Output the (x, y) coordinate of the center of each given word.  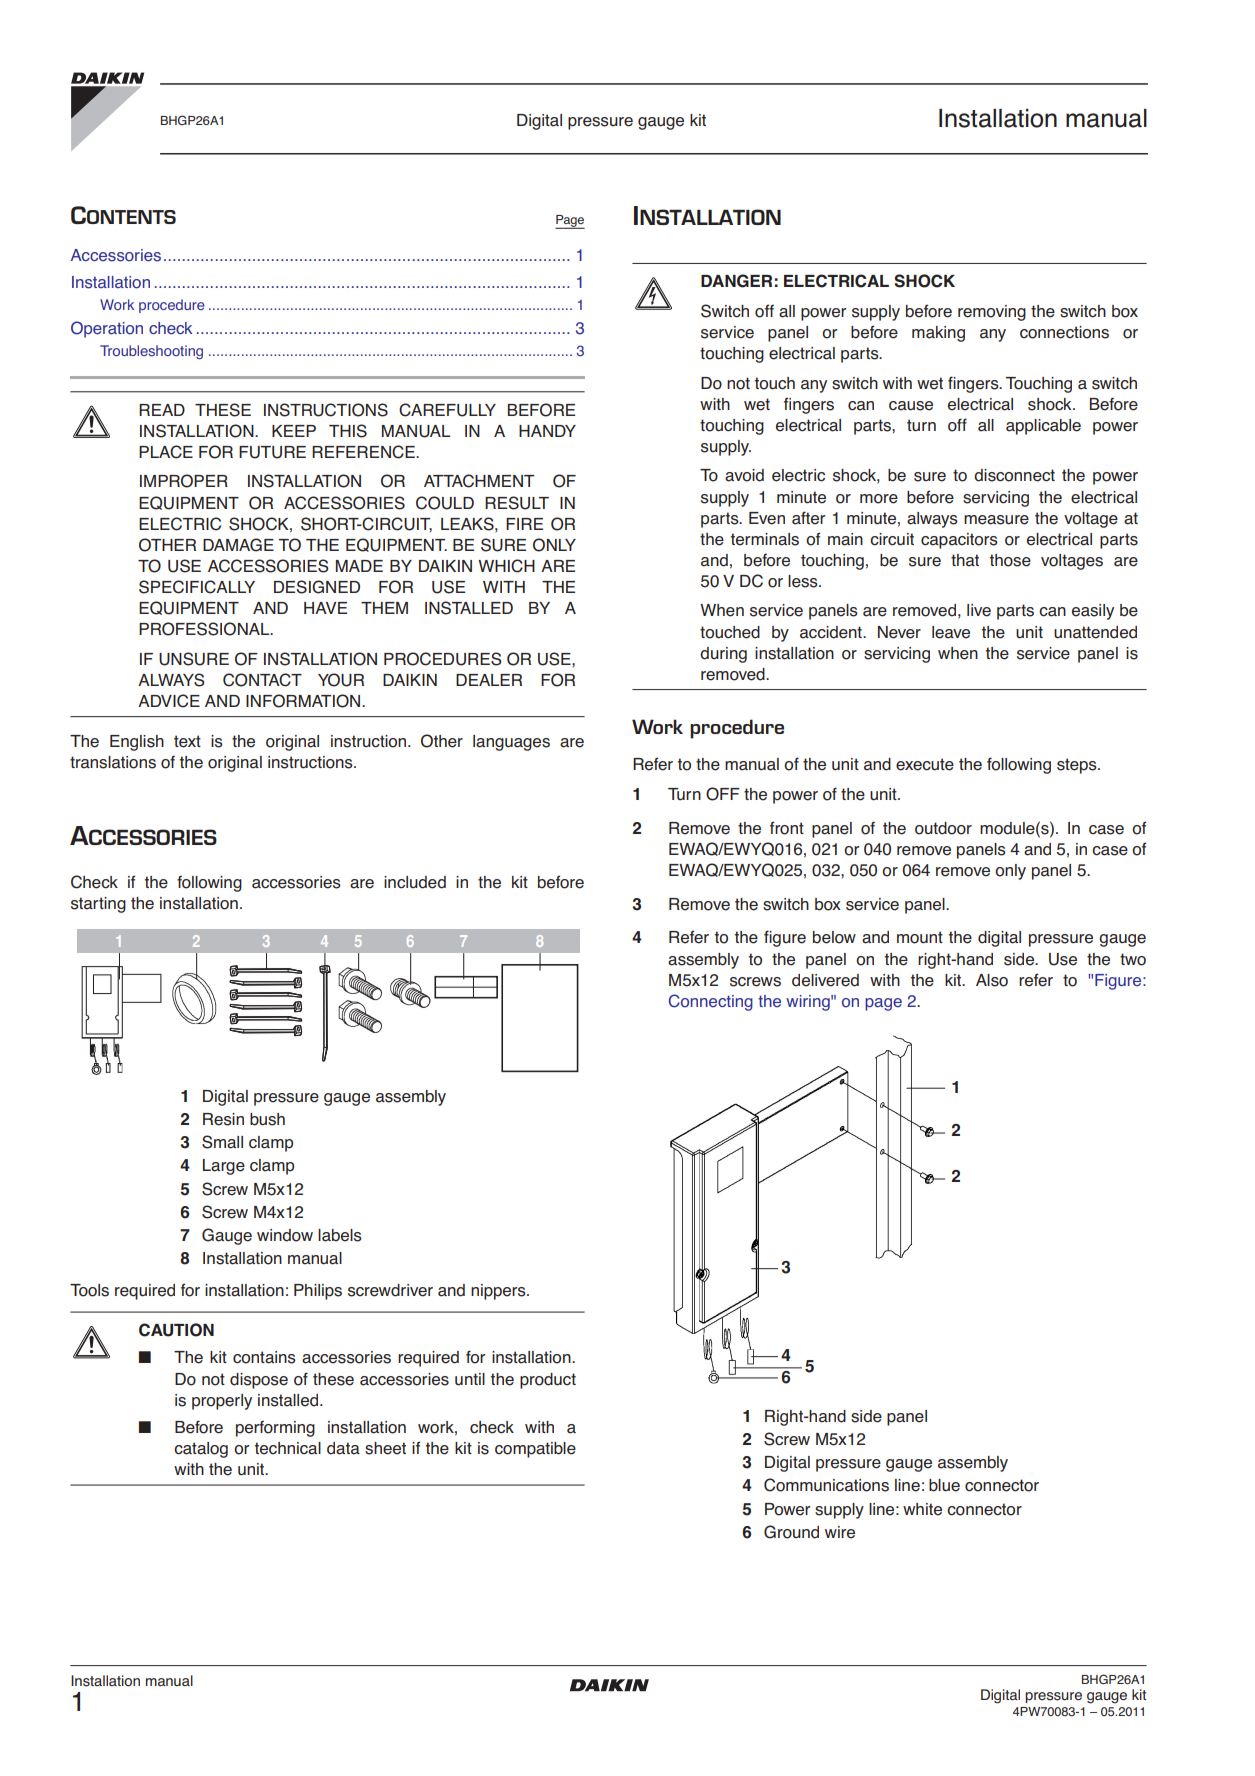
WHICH (506, 566)
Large (224, 1167)
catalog (201, 1450)
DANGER (736, 281)
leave (951, 632)
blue (944, 1485)
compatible (535, 1450)
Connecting (711, 1002)
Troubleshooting (151, 352)
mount (920, 937)
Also (992, 980)
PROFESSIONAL (205, 629)
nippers (499, 1292)
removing (992, 313)
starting (98, 905)
